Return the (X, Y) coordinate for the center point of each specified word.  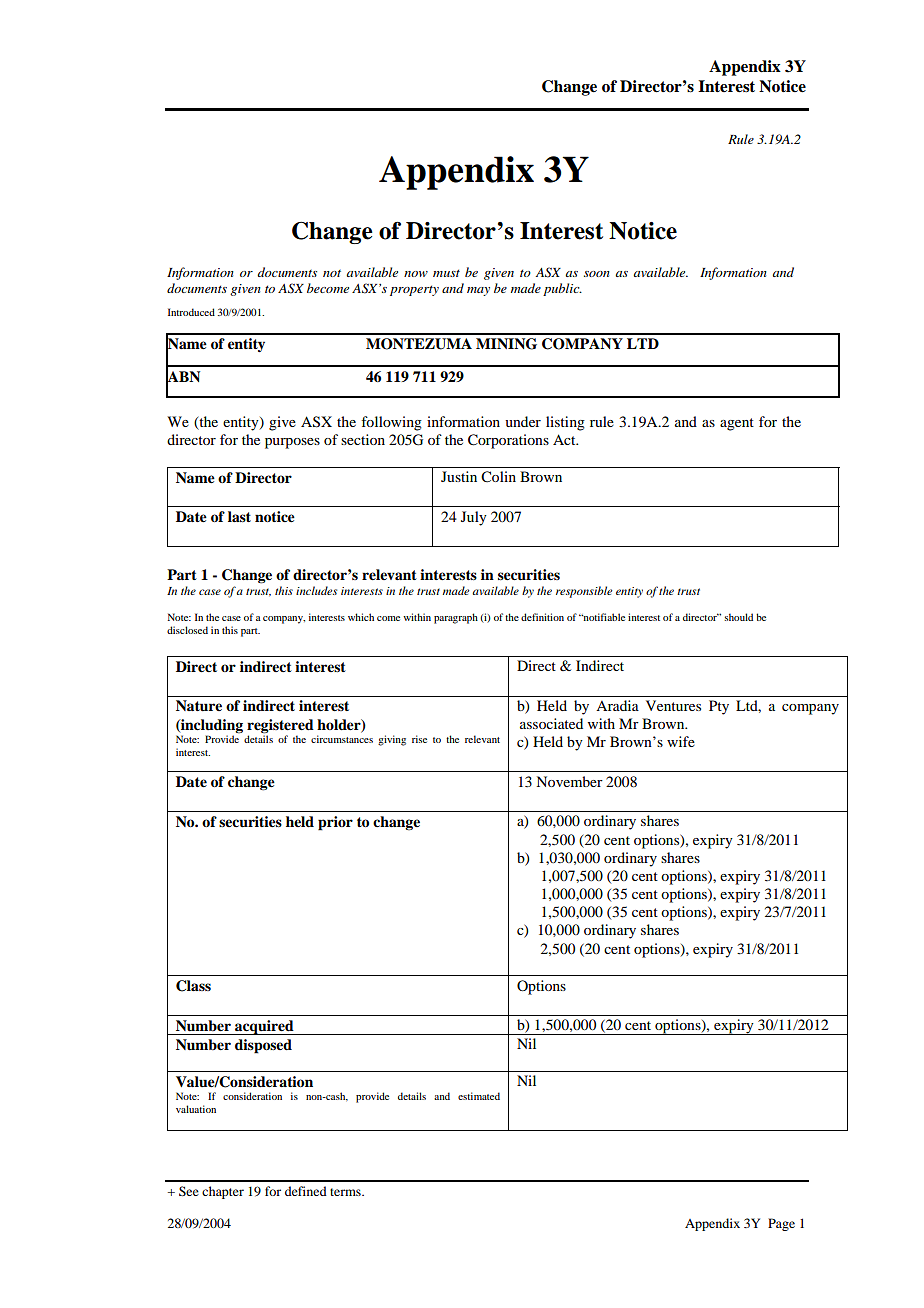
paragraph (456, 618)
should (738, 617)
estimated (479, 1096)
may (478, 291)
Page (781, 1224)
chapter (223, 1192)
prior (335, 823)
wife (681, 741)
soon (597, 274)
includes (316, 590)
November (569, 781)
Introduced (191, 312)
